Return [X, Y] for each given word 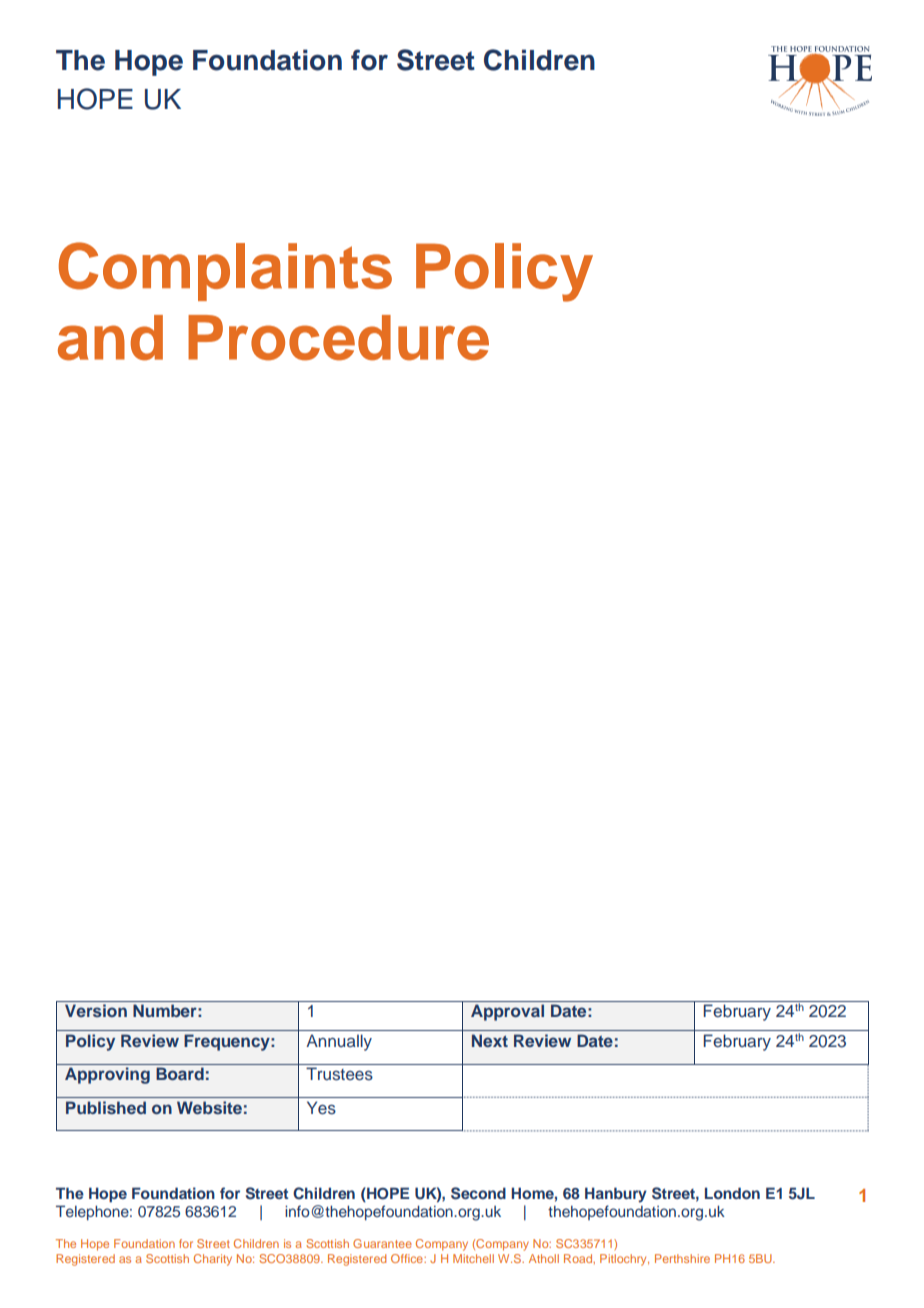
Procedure [338, 338]
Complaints [225, 271]
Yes [321, 1108]
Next [490, 1040]
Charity [213, 1260]
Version [96, 1010]
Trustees [339, 1074]
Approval [507, 1012]
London [732, 1193]
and [110, 338]
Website [209, 1107]
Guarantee [382, 1243]
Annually [339, 1042]
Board [180, 1073]
